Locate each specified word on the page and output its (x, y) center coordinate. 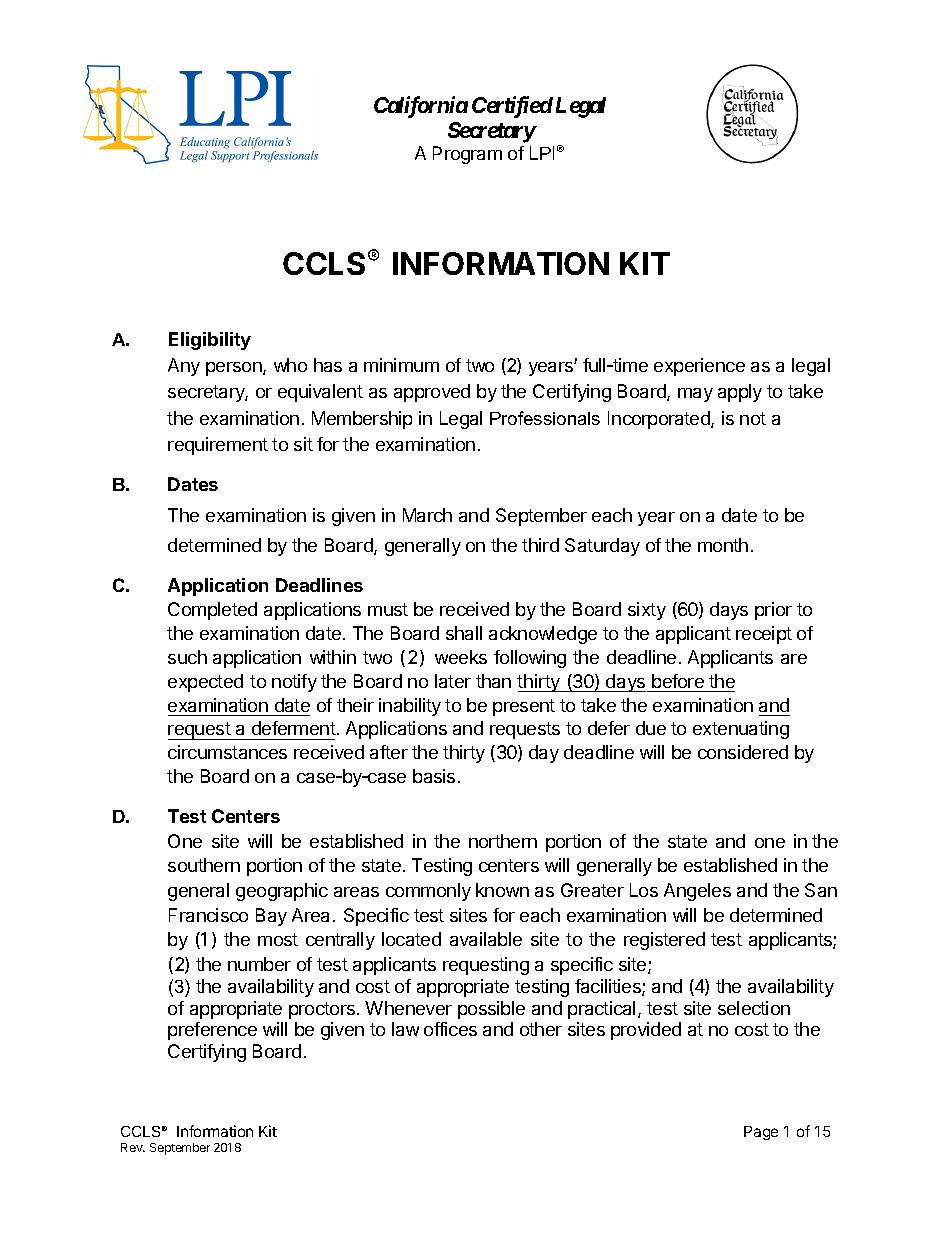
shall (464, 633)
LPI (542, 153)
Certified (512, 107)
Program (467, 155)
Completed (212, 611)
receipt (764, 635)
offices (450, 1029)
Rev (133, 1147)
